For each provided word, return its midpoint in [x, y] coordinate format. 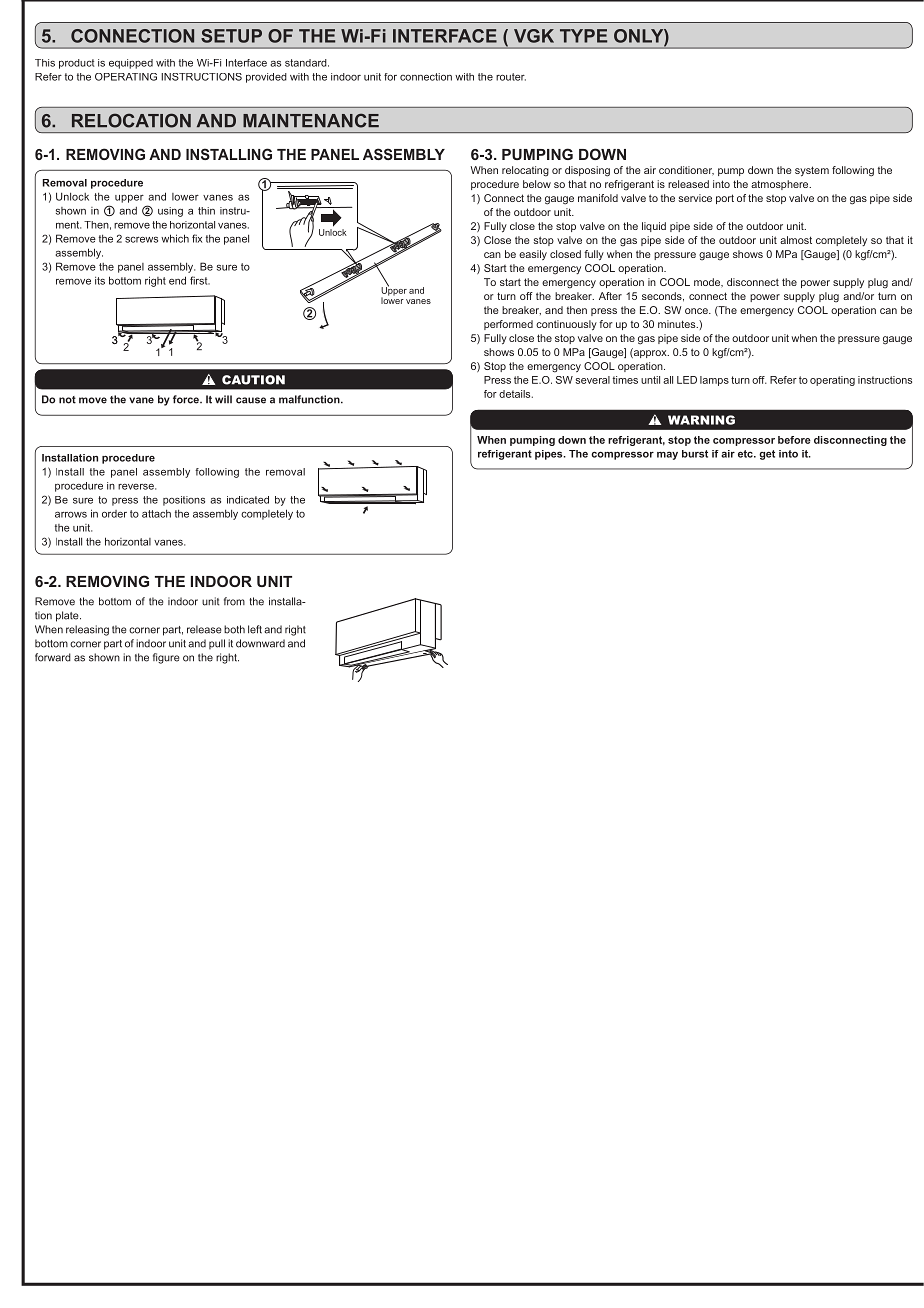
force [187, 399]
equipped [131, 64]
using [170, 212]
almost [796, 240]
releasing [87, 630]
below [537, 184]
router [511, 77]
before [794, 440]
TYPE [583, 36]
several [592, 380]
